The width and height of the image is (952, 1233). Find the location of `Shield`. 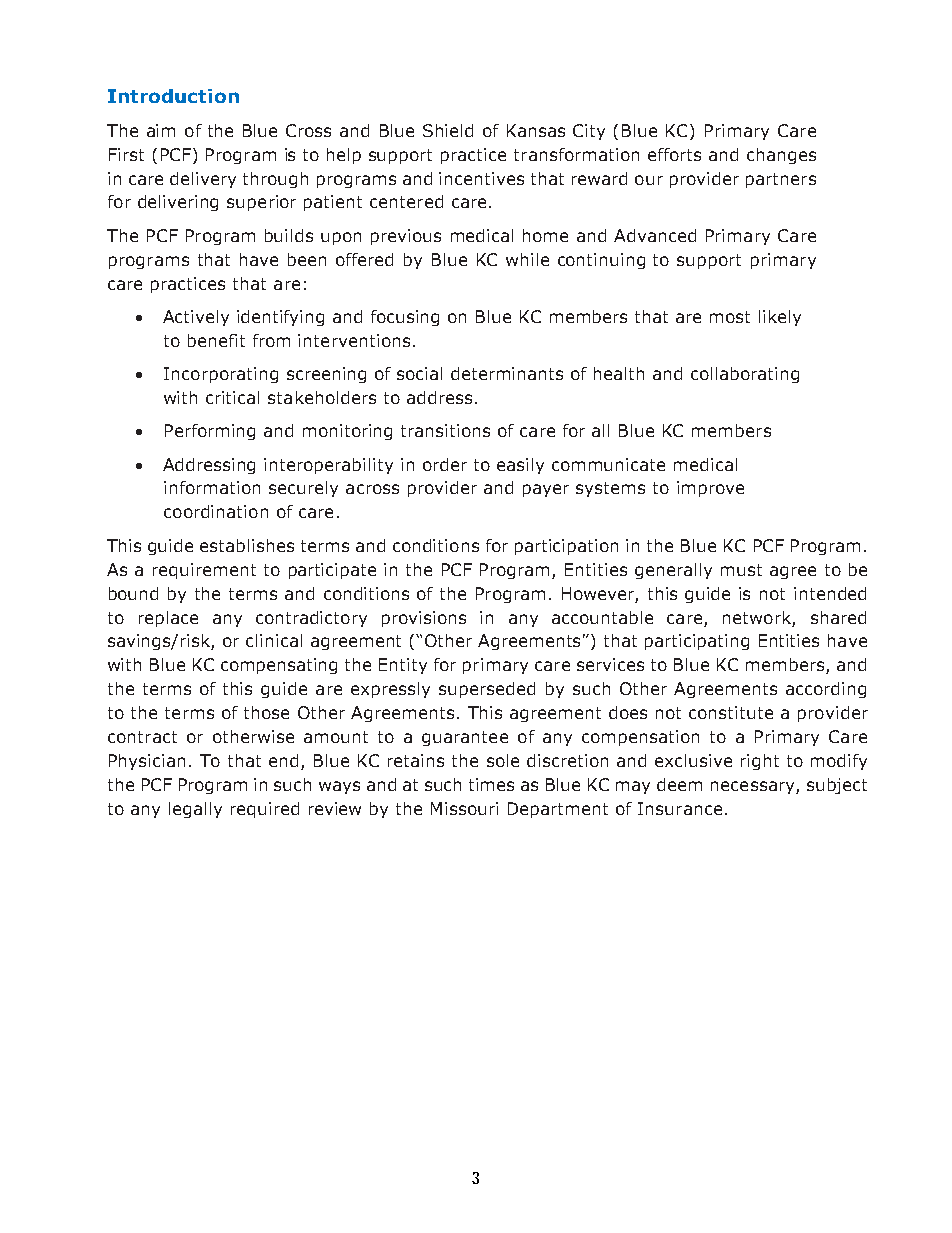

Shield is located at coordinates (448, 130).
